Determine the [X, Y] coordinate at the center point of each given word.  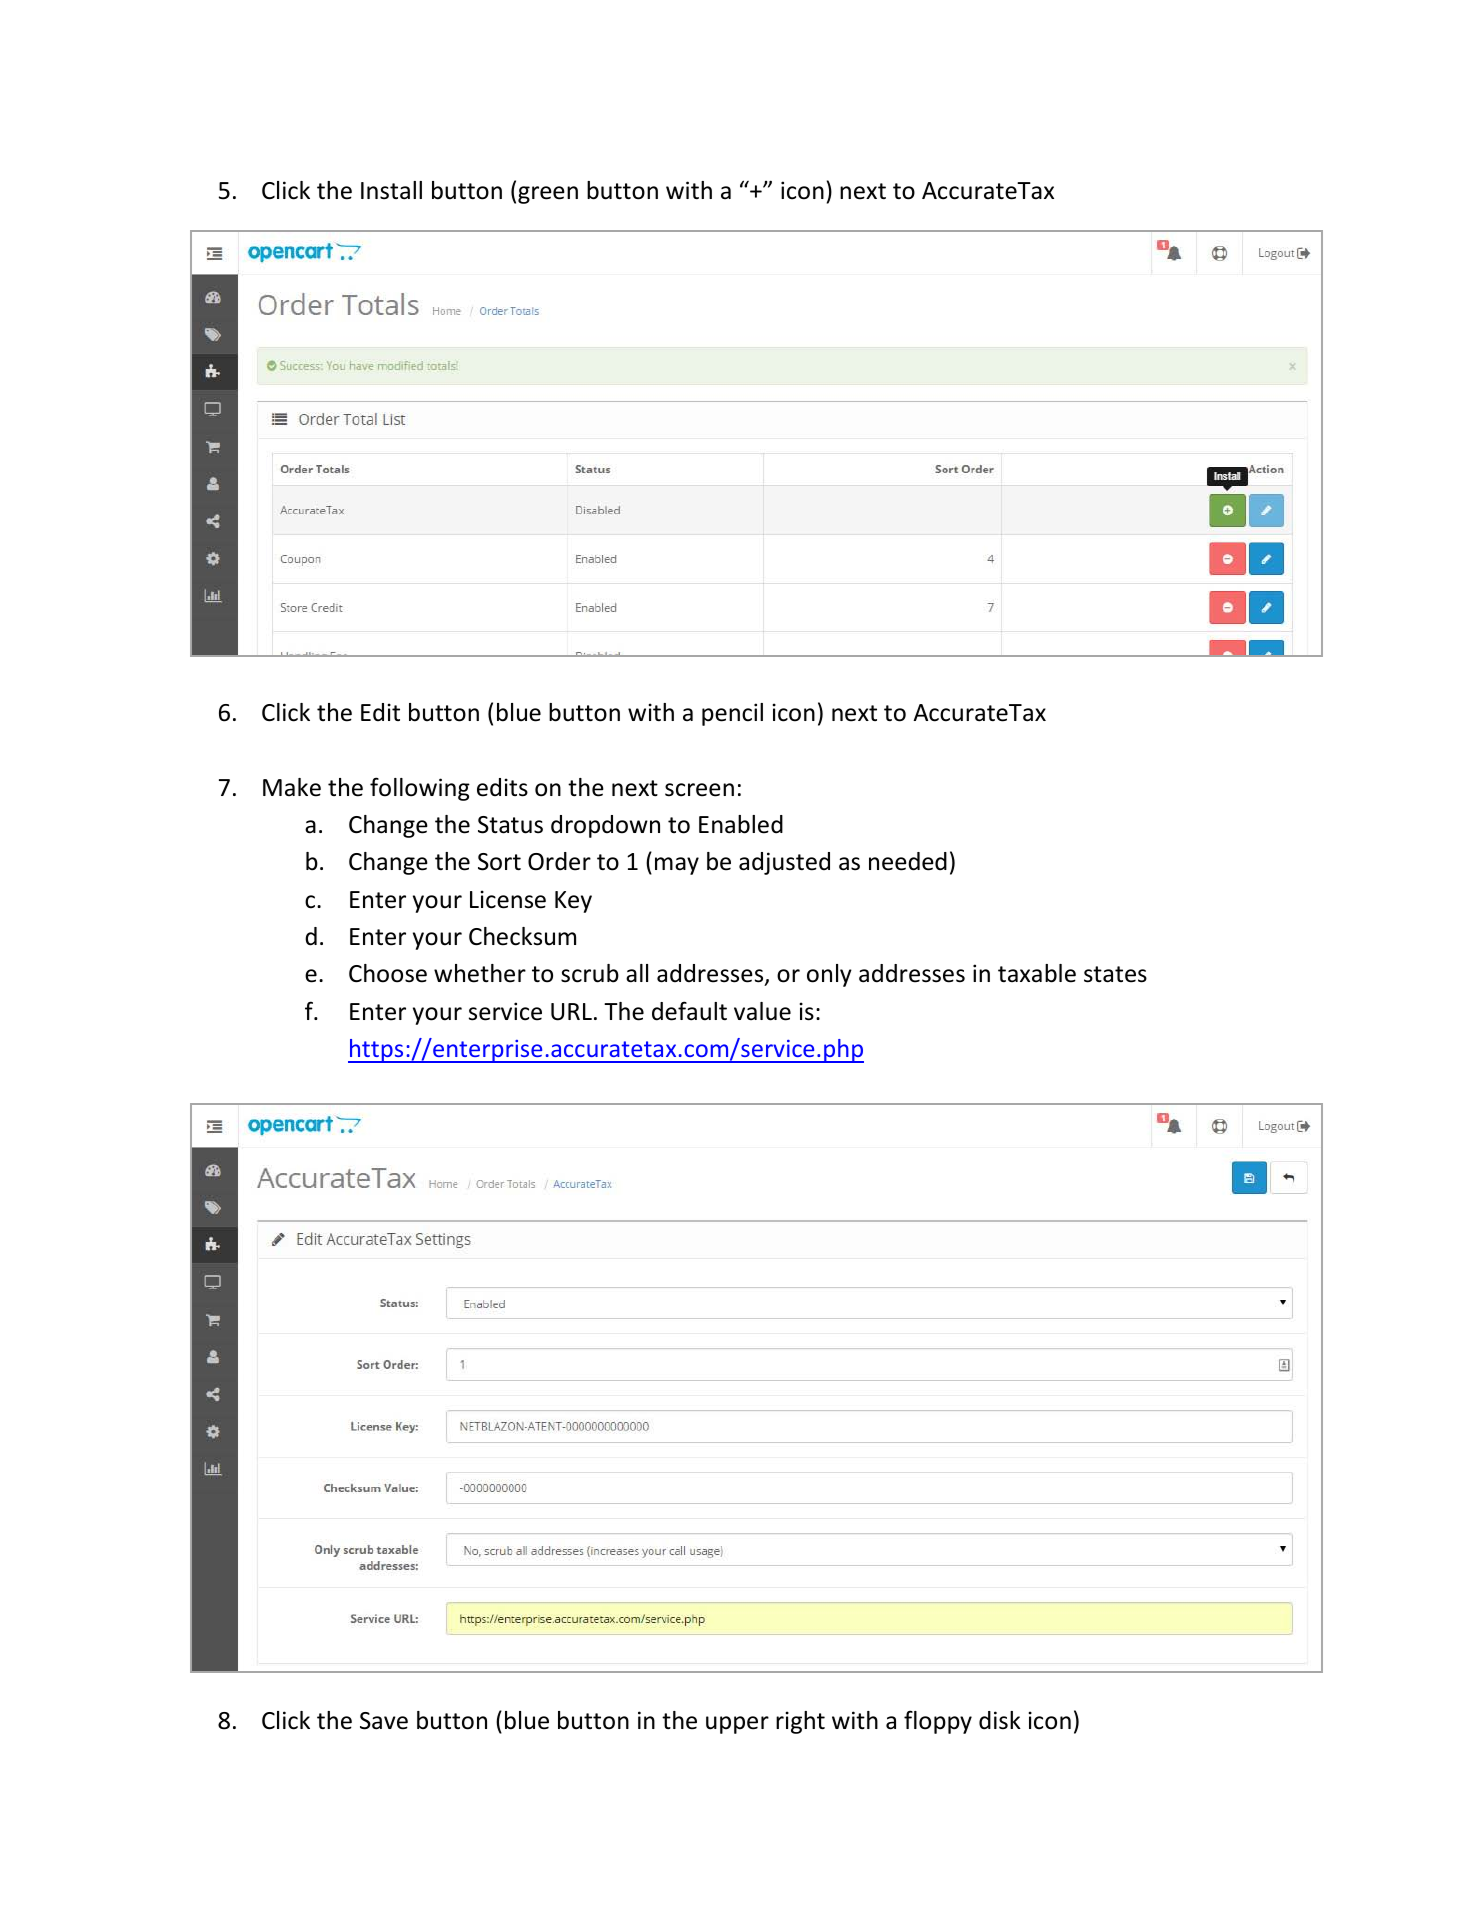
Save [384, 1721]
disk [1000, 1720]
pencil [732, 714]
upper [737, 1725]
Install [391, 190]
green [548, 195]
